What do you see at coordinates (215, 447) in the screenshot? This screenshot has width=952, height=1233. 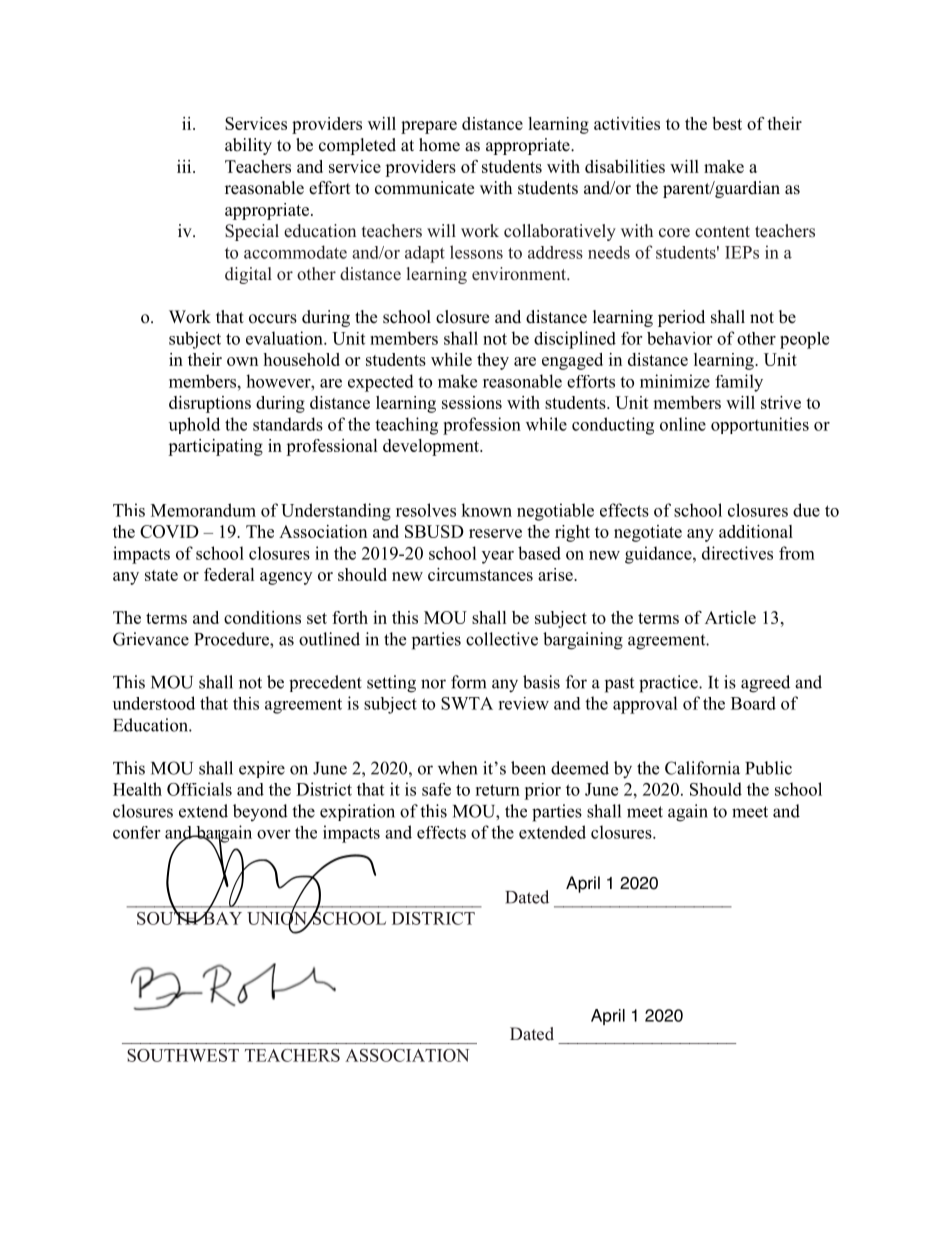 I see `participating` at bounding box center [215, 447].
